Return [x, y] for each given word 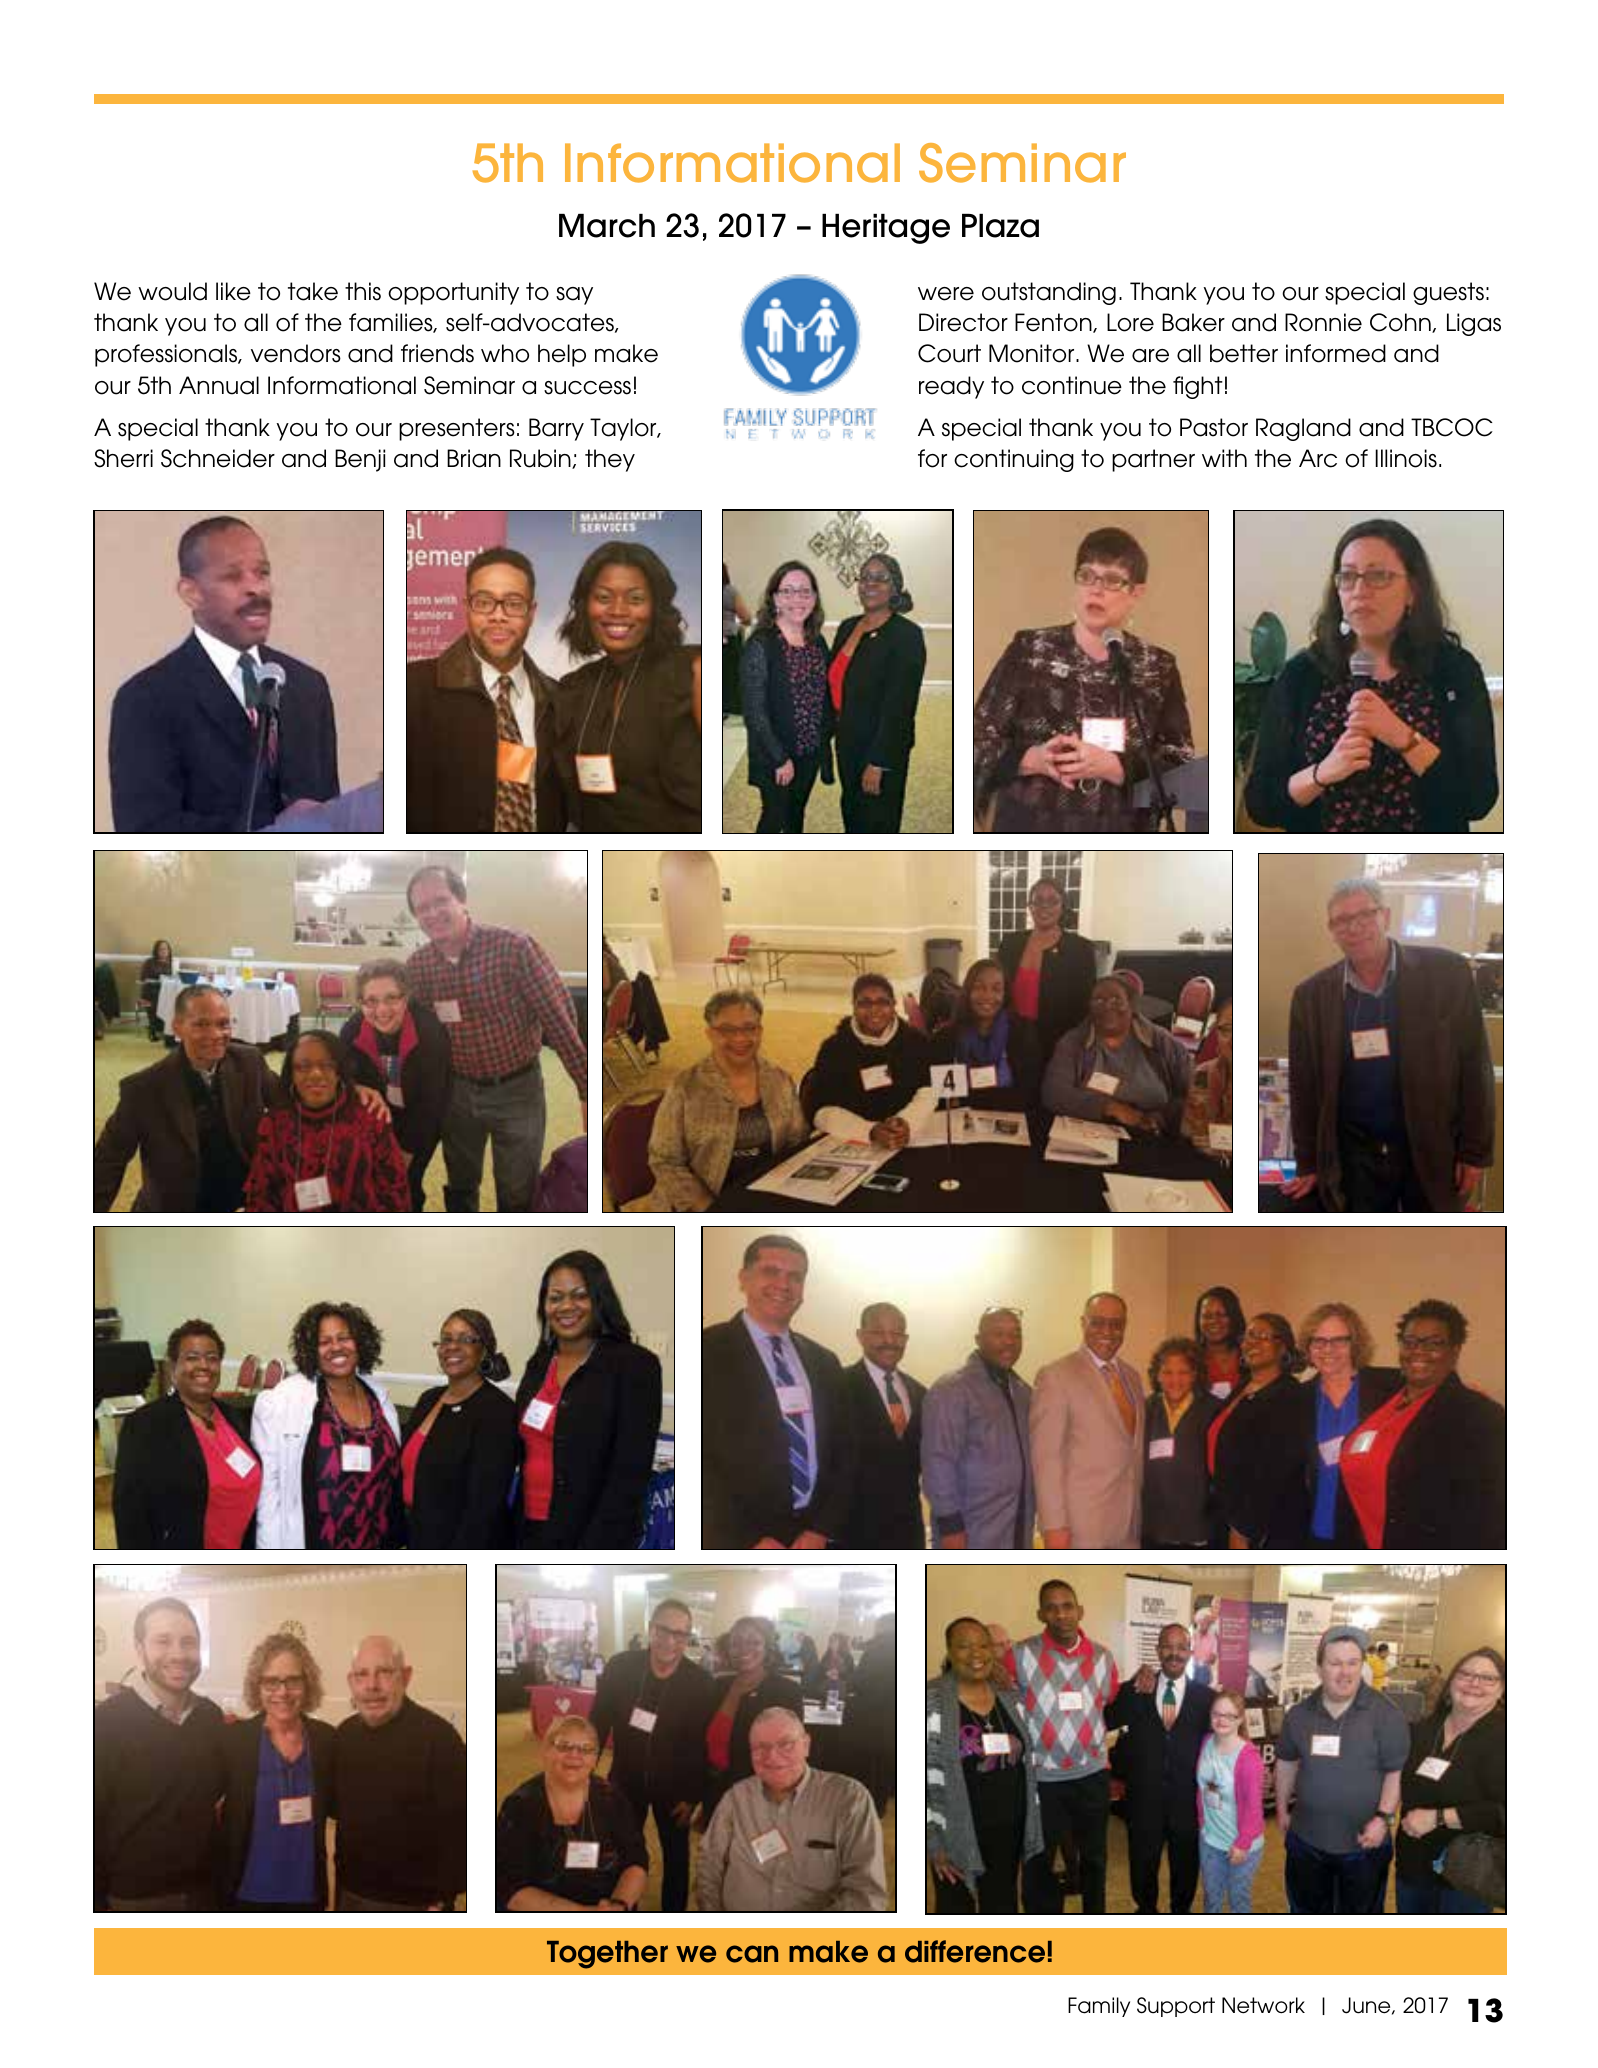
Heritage [886, 229]
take [313, 291]
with [1224, 458]
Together [607, 1955]
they [610, 460]
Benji [360, 460]
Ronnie [1323, 322]
